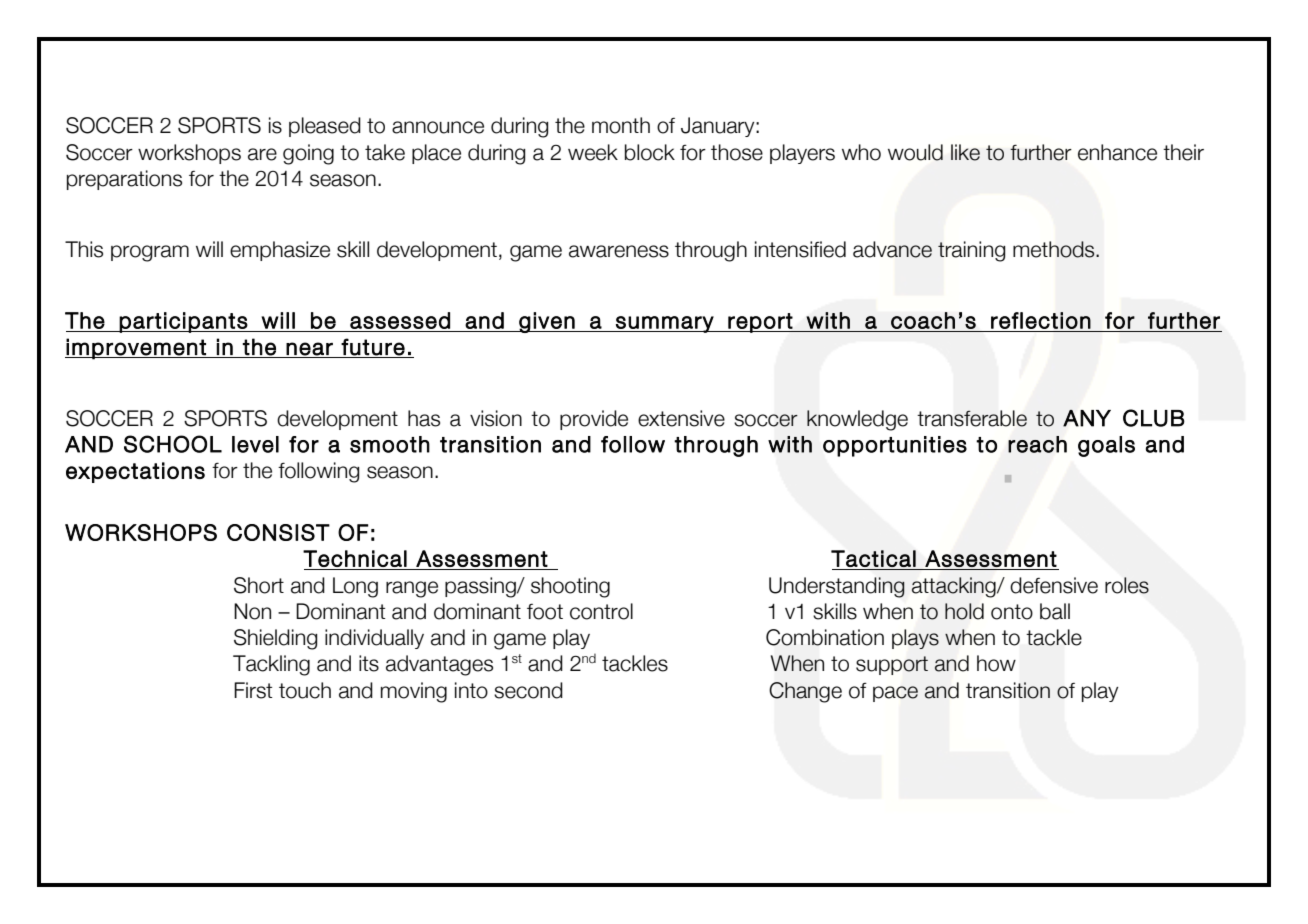 This screenshot has height=924, width=1308. What do you see at coordinates (594, 420) in the screenshot?
I see `provide` at bounding box center [594, 420].
